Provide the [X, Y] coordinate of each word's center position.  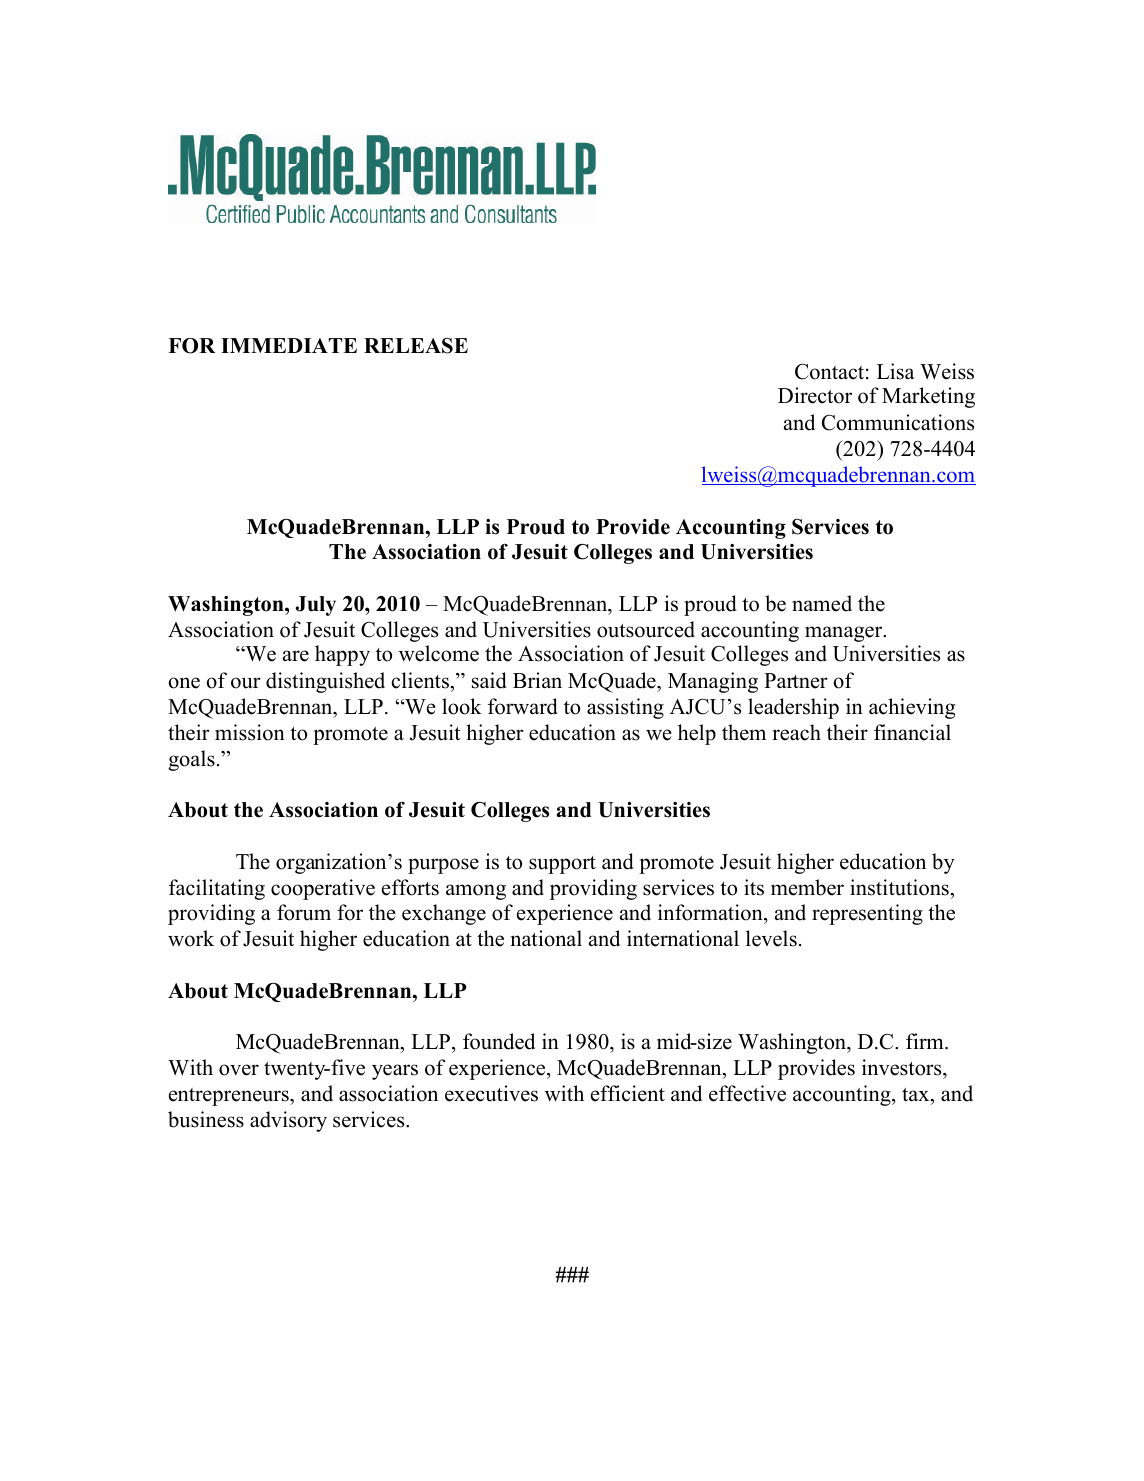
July [315, 606]
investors [903, 1067]
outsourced [646, 629]
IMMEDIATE [289, 345]
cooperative [323, 889]
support [562, 865]
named [822, 603]
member [807, 887]
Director [815, 395]
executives [491, 1093]
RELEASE [416, 346]
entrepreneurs [230, 1097]
